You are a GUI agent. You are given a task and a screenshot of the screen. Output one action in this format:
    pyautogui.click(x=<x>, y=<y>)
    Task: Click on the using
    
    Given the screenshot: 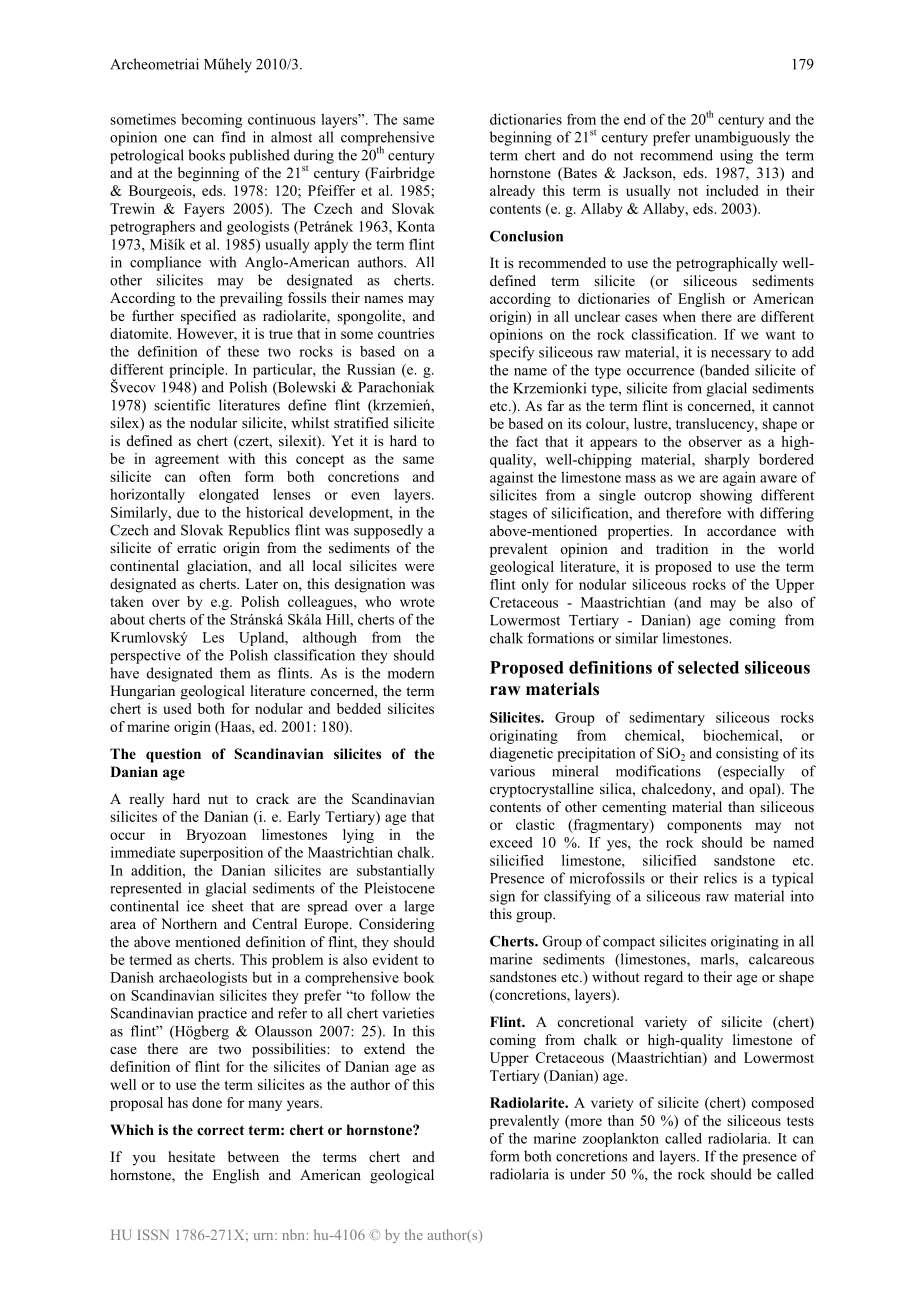 What is the action you would take?
    pyautogui.click(x=736, y=156)
